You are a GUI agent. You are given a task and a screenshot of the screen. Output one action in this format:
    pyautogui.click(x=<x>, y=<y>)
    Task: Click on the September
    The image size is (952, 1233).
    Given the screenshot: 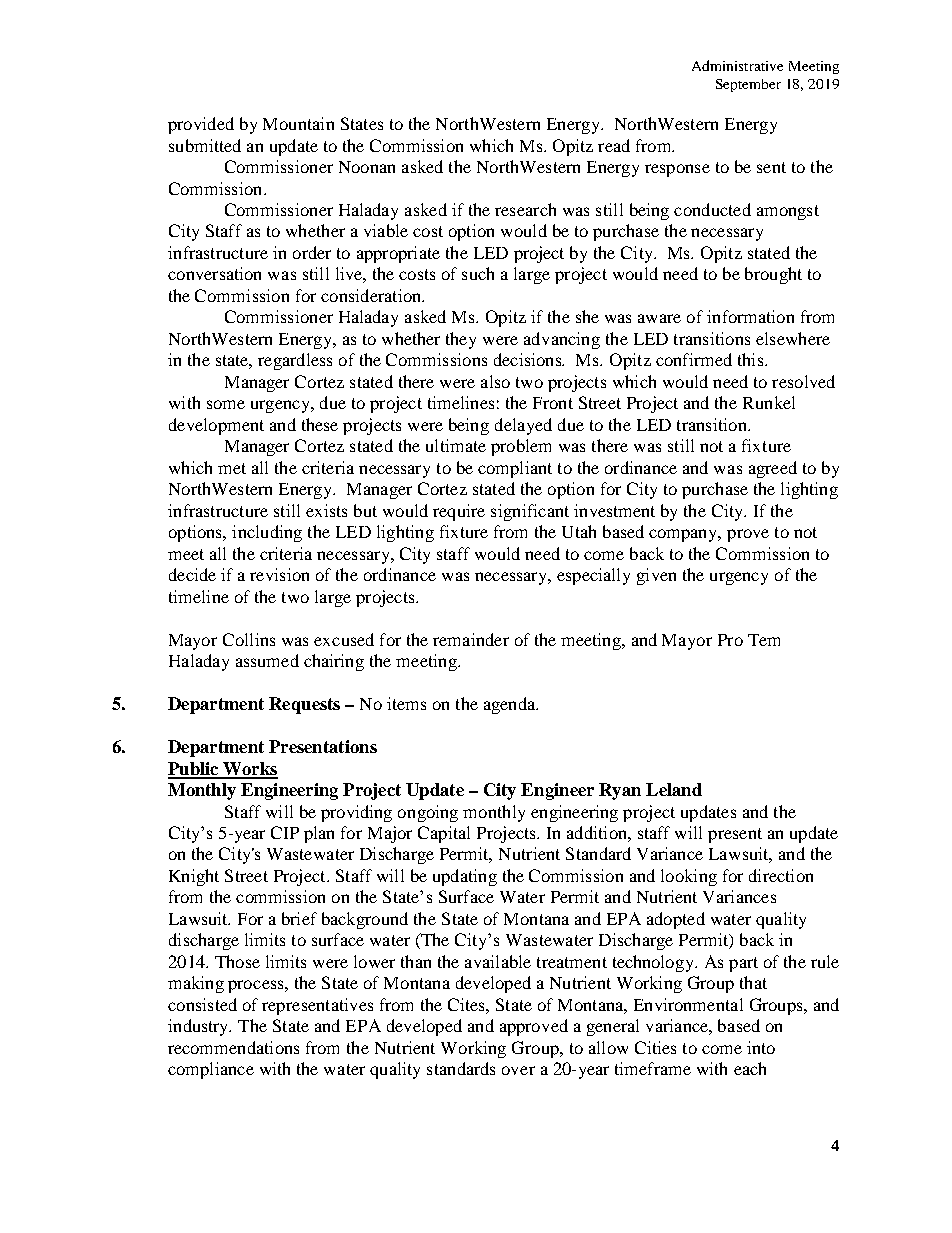 What is the action you would take?
    pyautogui.click(x=748, y=85)
